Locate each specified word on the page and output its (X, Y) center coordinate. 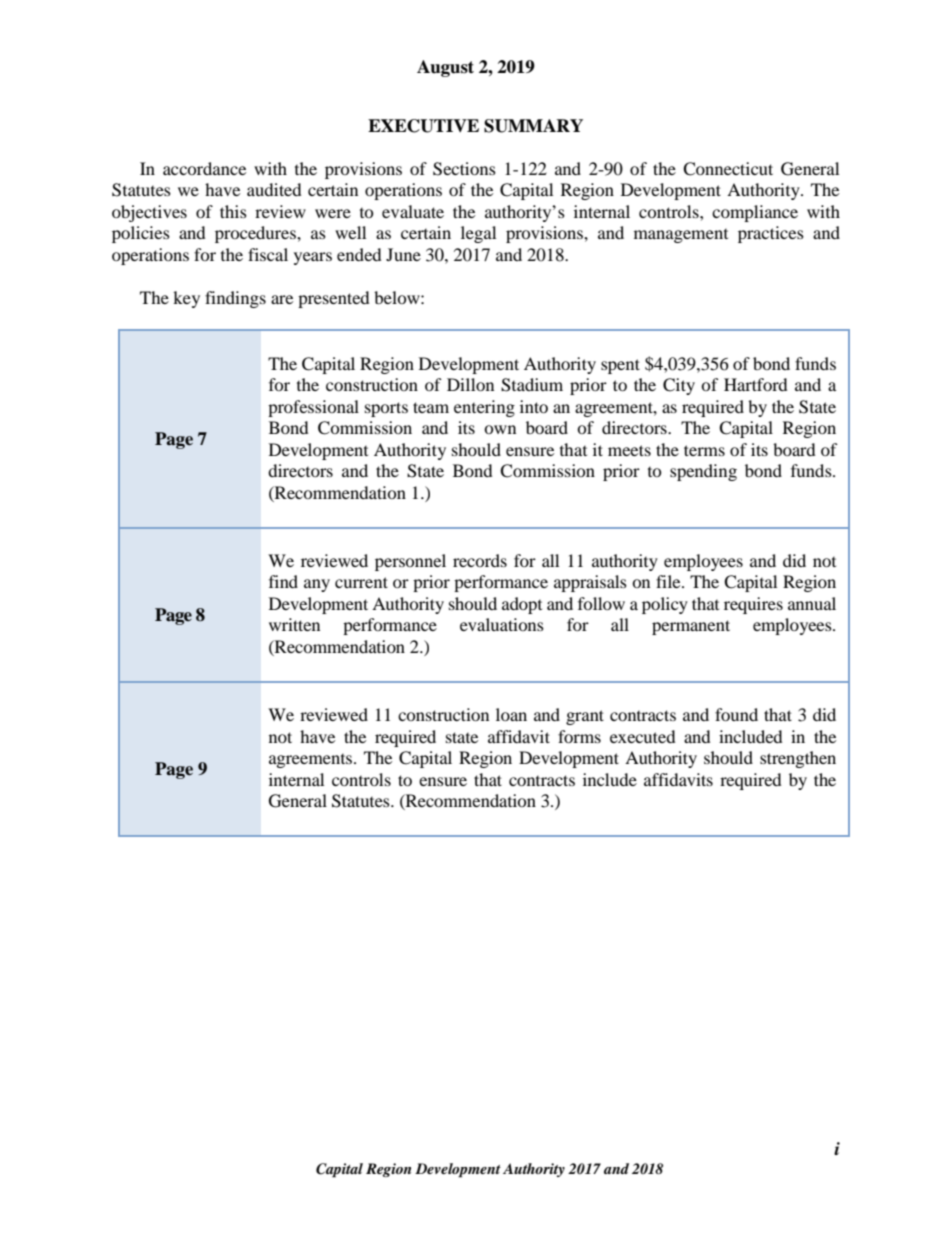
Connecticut (728, 169)
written (294, 624)
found (736, 714)
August (445, 68)
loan (511, 714)
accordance (204, 168)
